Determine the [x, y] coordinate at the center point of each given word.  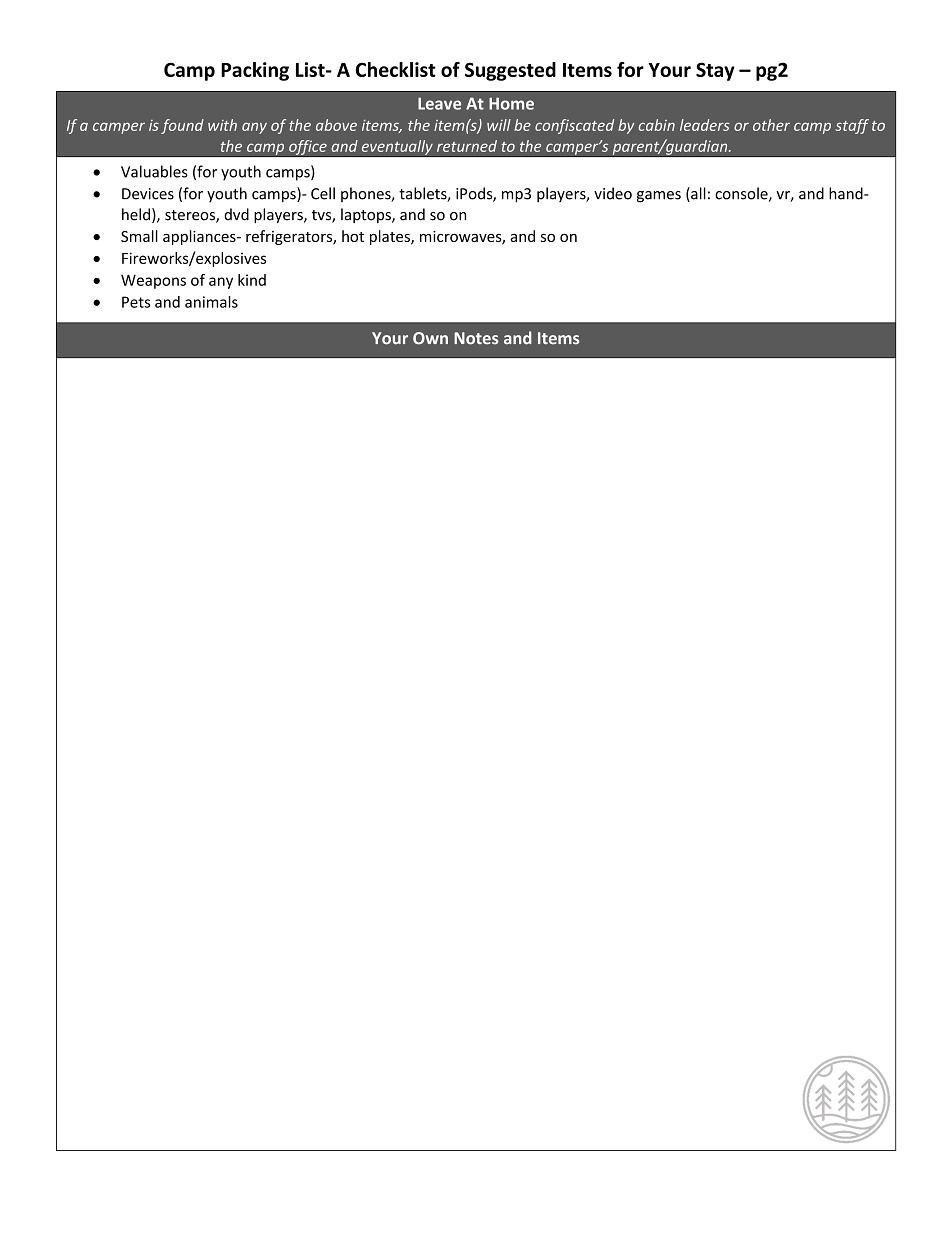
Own [430, 338]
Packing [255, 71]
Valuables [154, 171]
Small [139, 236]
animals [211, 302]
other [771, 125]
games [659, 197]
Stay [715, 71]
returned [467, 146]
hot [353, 236]
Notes [476, 338]
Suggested [510, 71]
